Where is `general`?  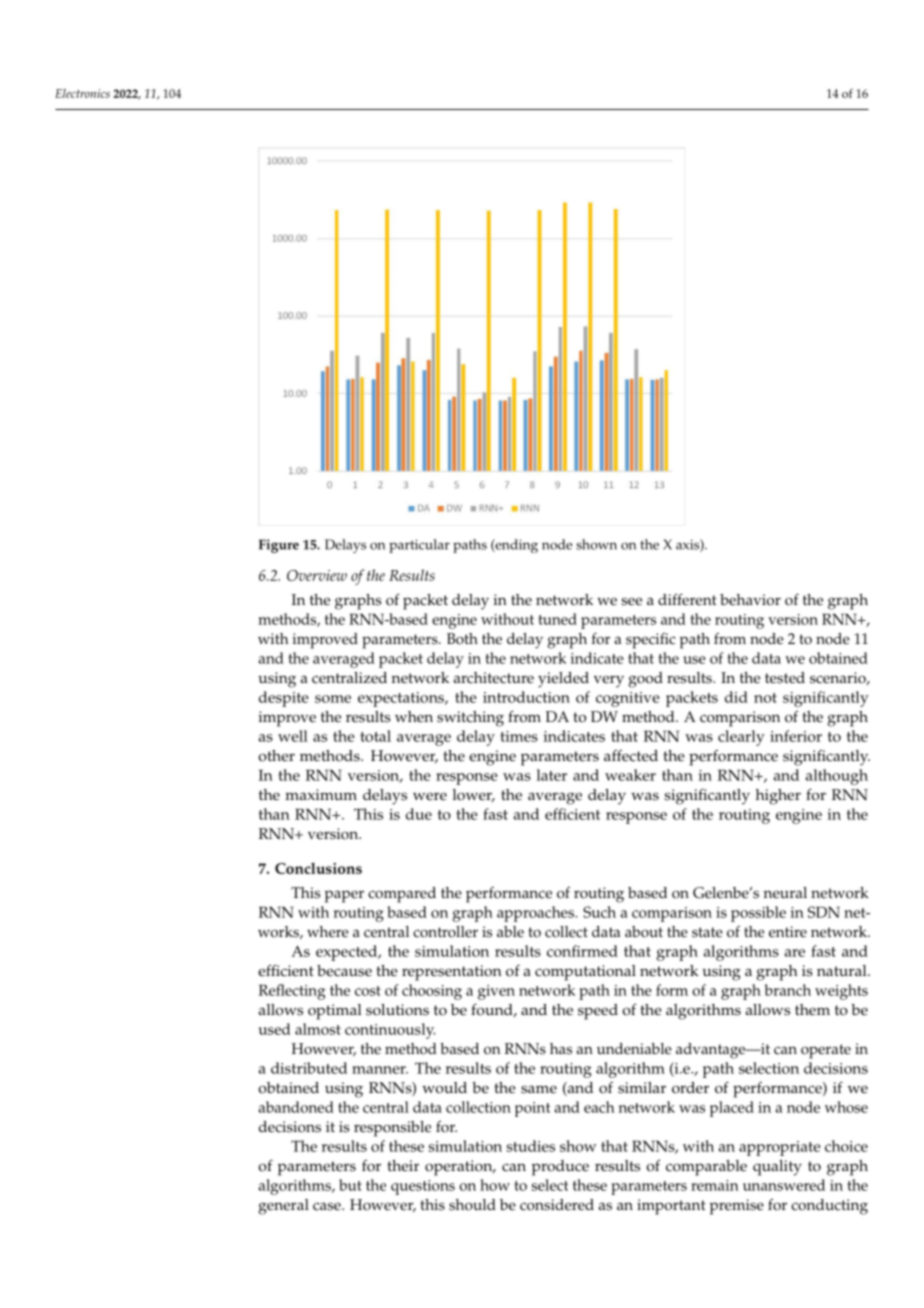
general is located at coordinates (284, 1207).
